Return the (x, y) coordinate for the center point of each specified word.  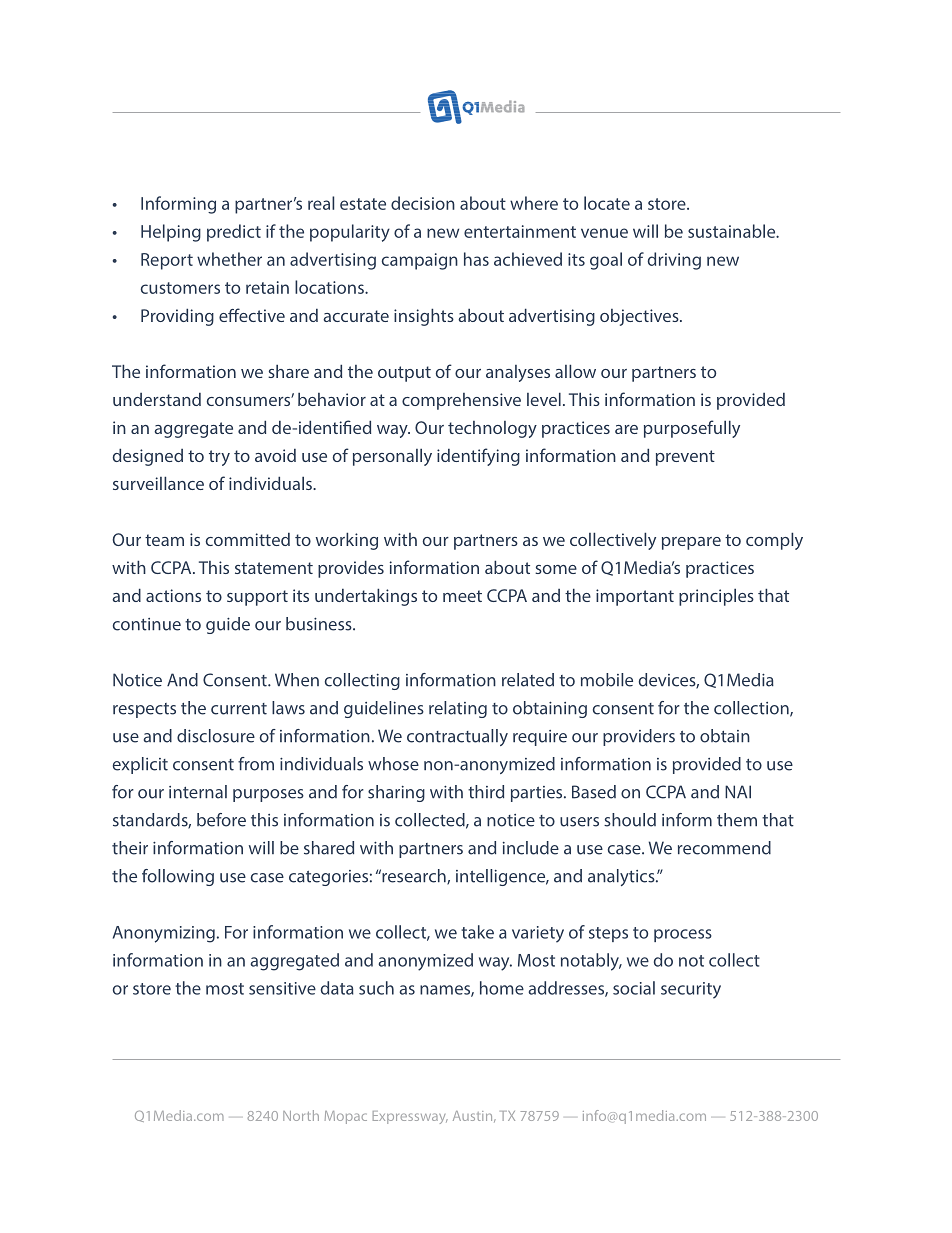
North (301, 1115)
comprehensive (461, 401)
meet (462, 596)
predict (234, 233)
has (476, 259)
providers (639, 737)
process (683, 935)
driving (674, 261)
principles (716, 597)
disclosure (216, 736)
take (477, 932)
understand (157, 399)
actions (173, 595)
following (178, 877)
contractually (457, 737)
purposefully (692, 429)
